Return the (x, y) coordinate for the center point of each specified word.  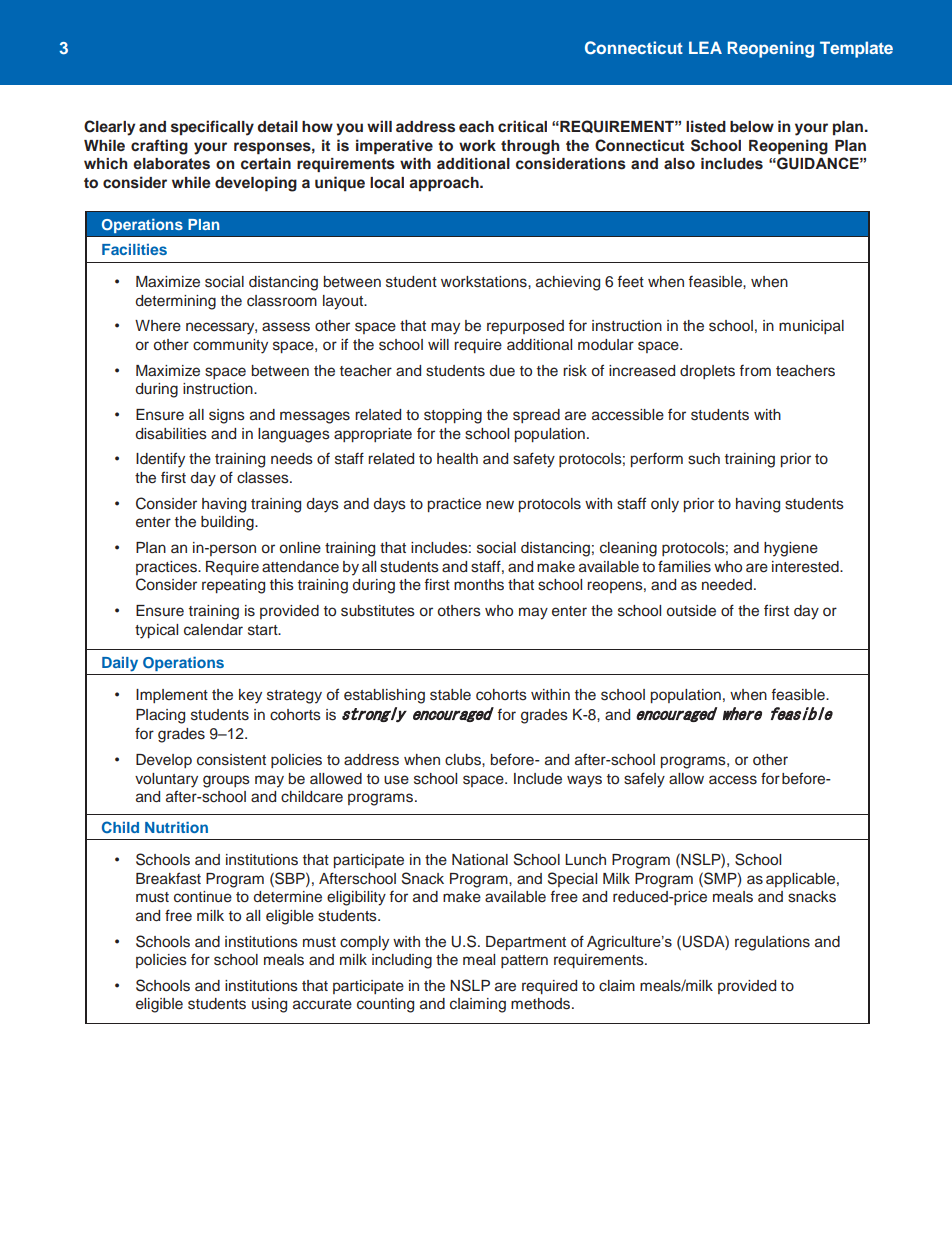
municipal (811, 327)
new (500, 505)
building (228, 523)
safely (644, 780)
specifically (212, 128)
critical (522, 126)
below (752, 127)
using (269, 1005)
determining (176, 302)
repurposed (525, 327)
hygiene (791, 549)
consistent (231, 760)
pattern (524, 961)
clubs (464, 760)
